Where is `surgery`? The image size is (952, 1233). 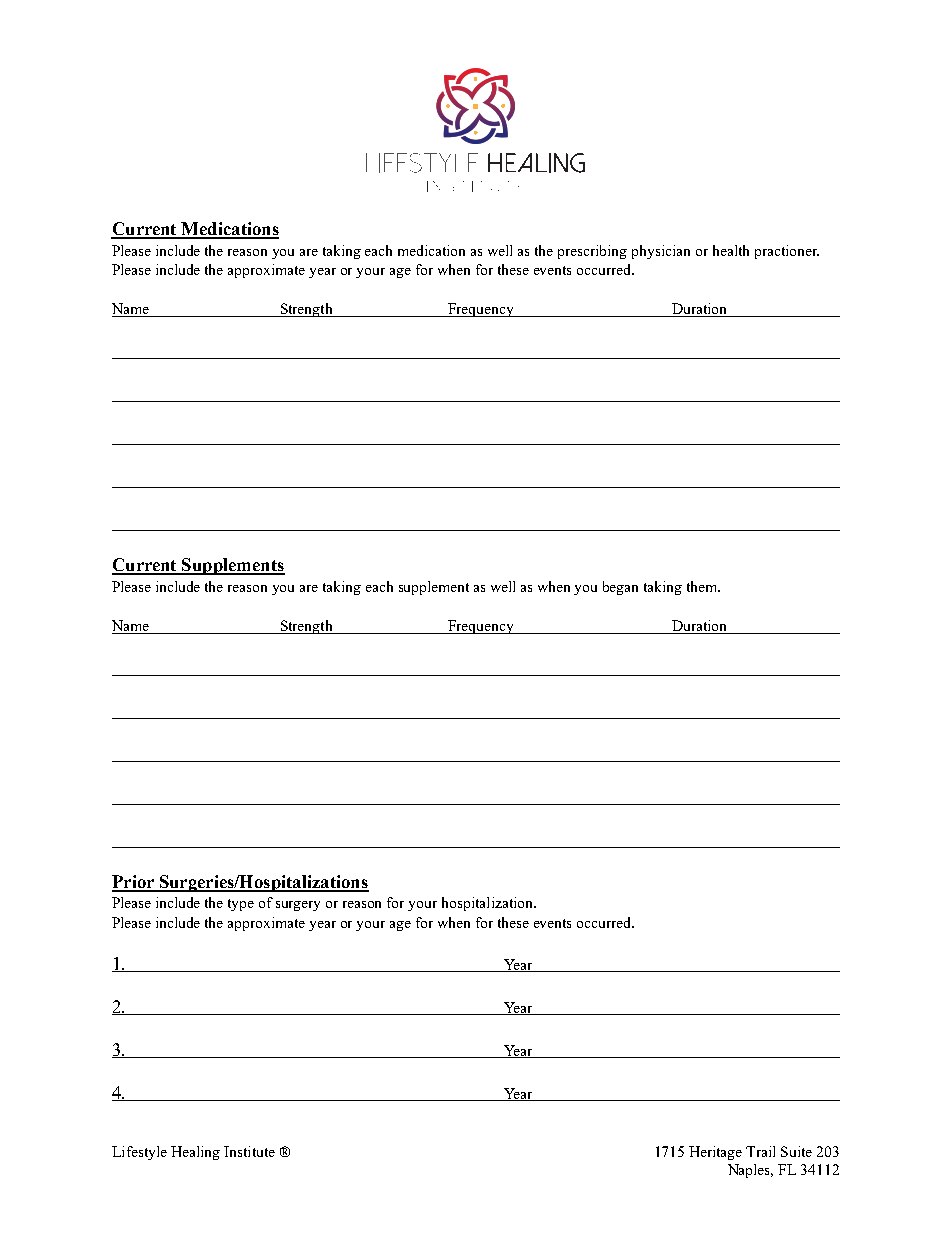 surgery is located at coordinates (298, 906).
